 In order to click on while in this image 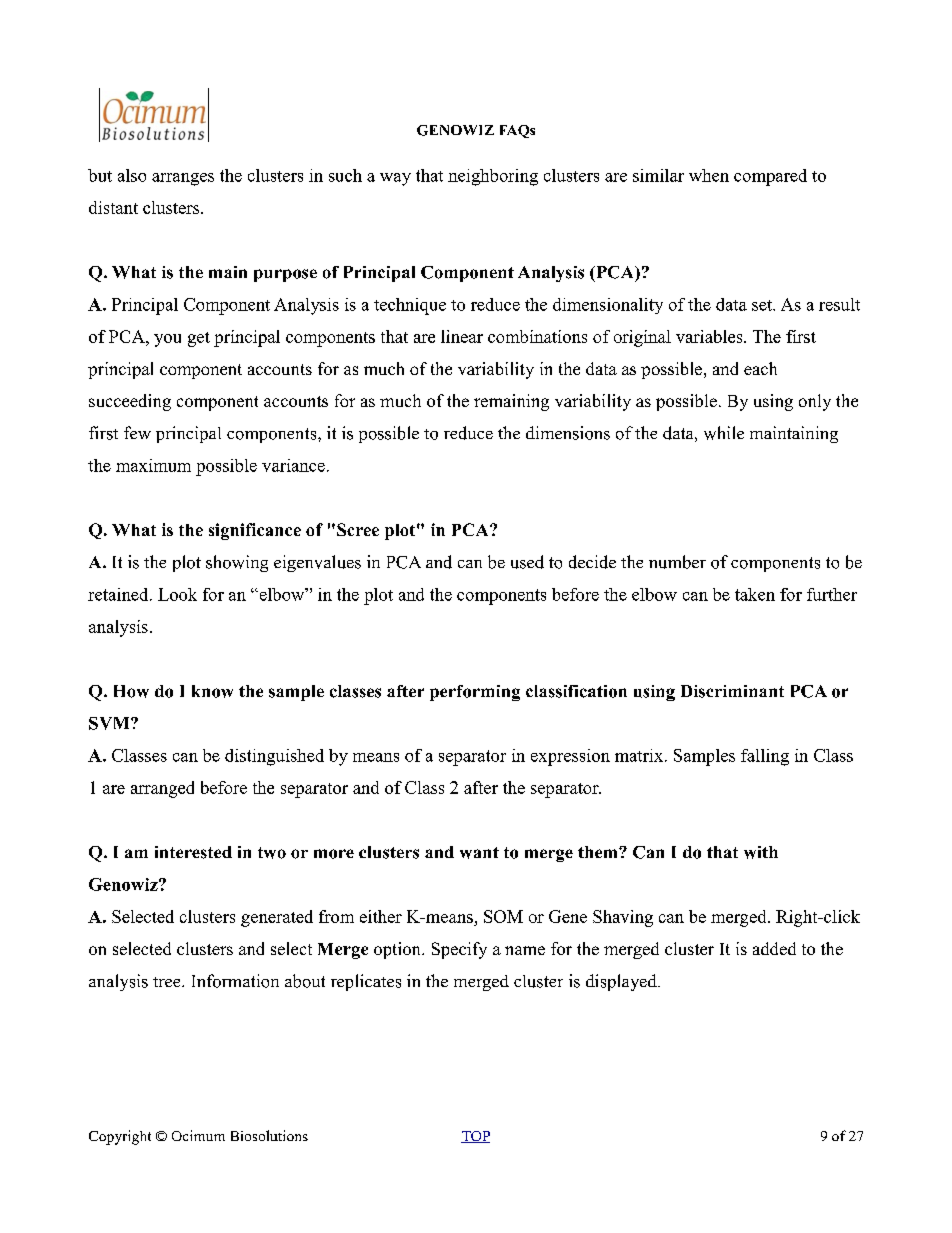, I will do `click(724, 433)`.
